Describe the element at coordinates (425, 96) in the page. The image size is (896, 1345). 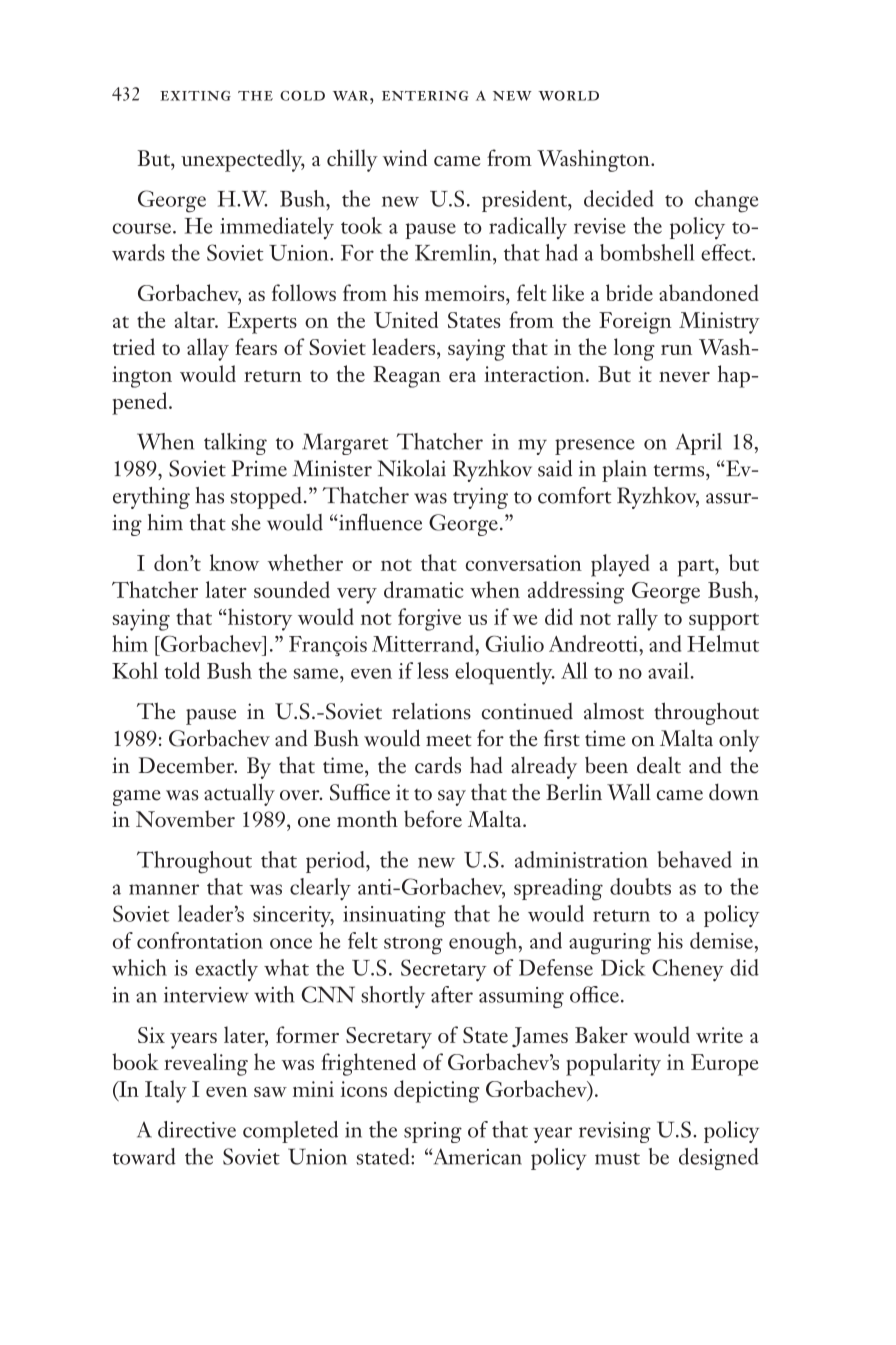
I see `entering` at that location.
